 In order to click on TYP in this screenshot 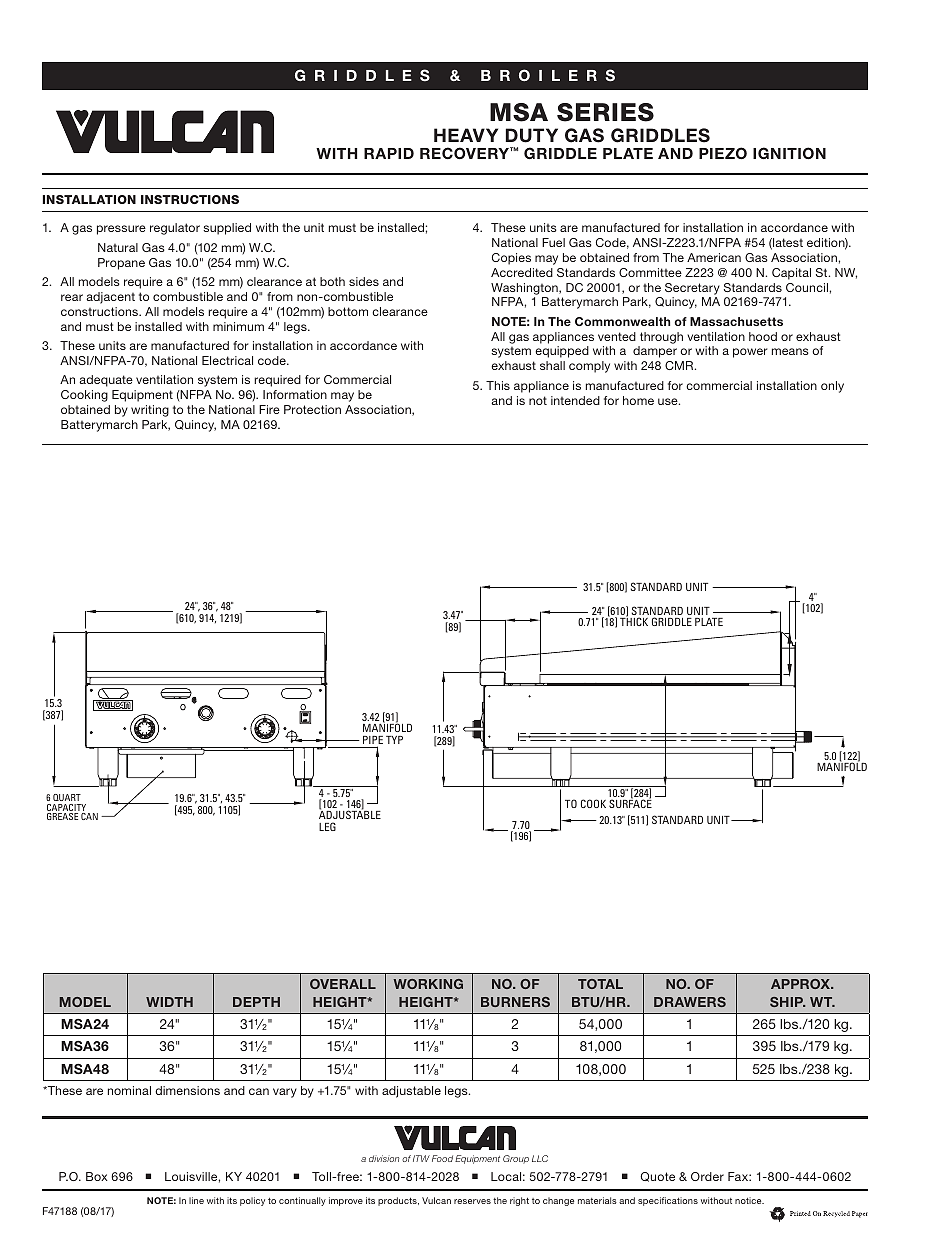, I will do `click(394, 740)`.
